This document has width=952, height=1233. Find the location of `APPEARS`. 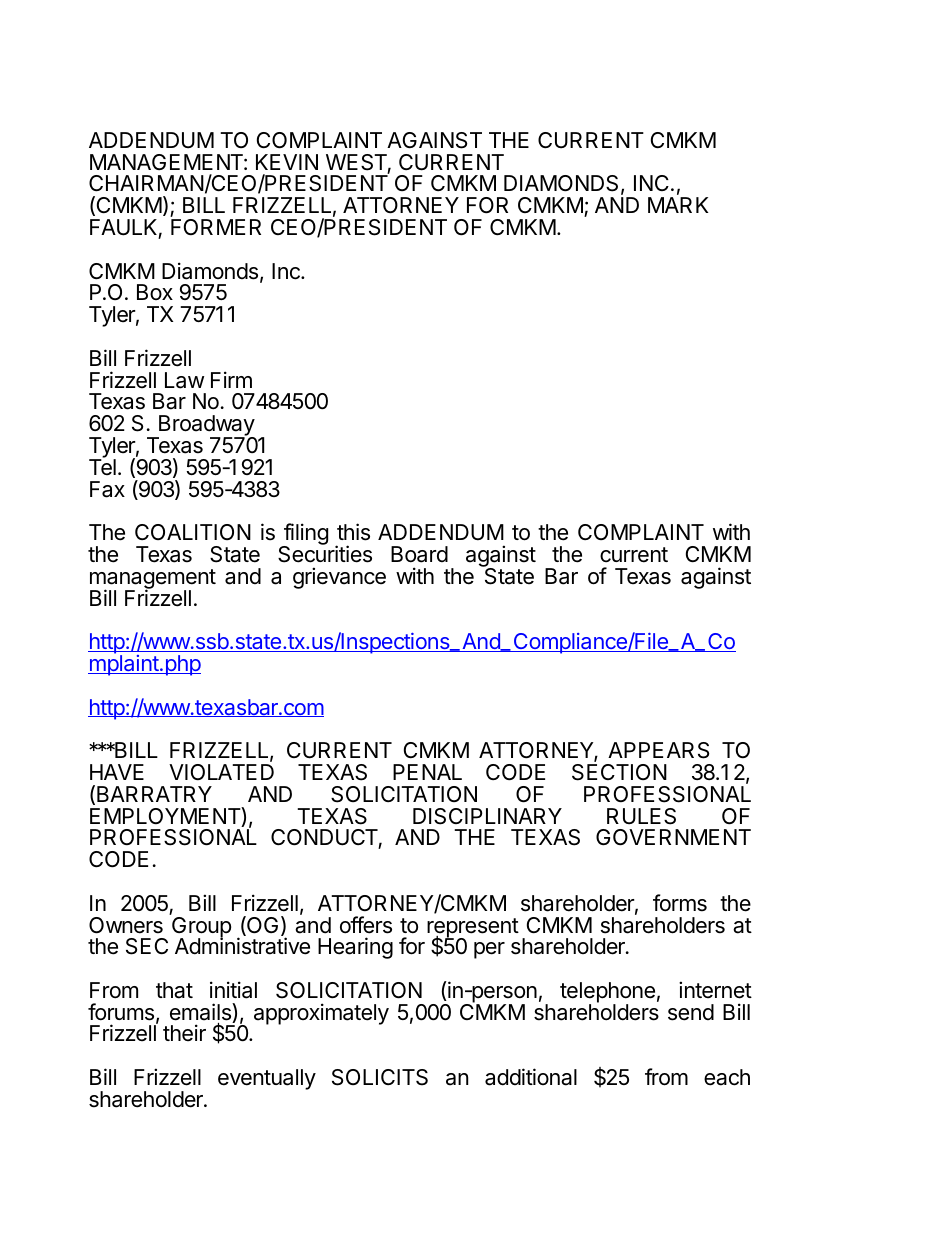

APPEARS is located at coordinates (658, 750).
